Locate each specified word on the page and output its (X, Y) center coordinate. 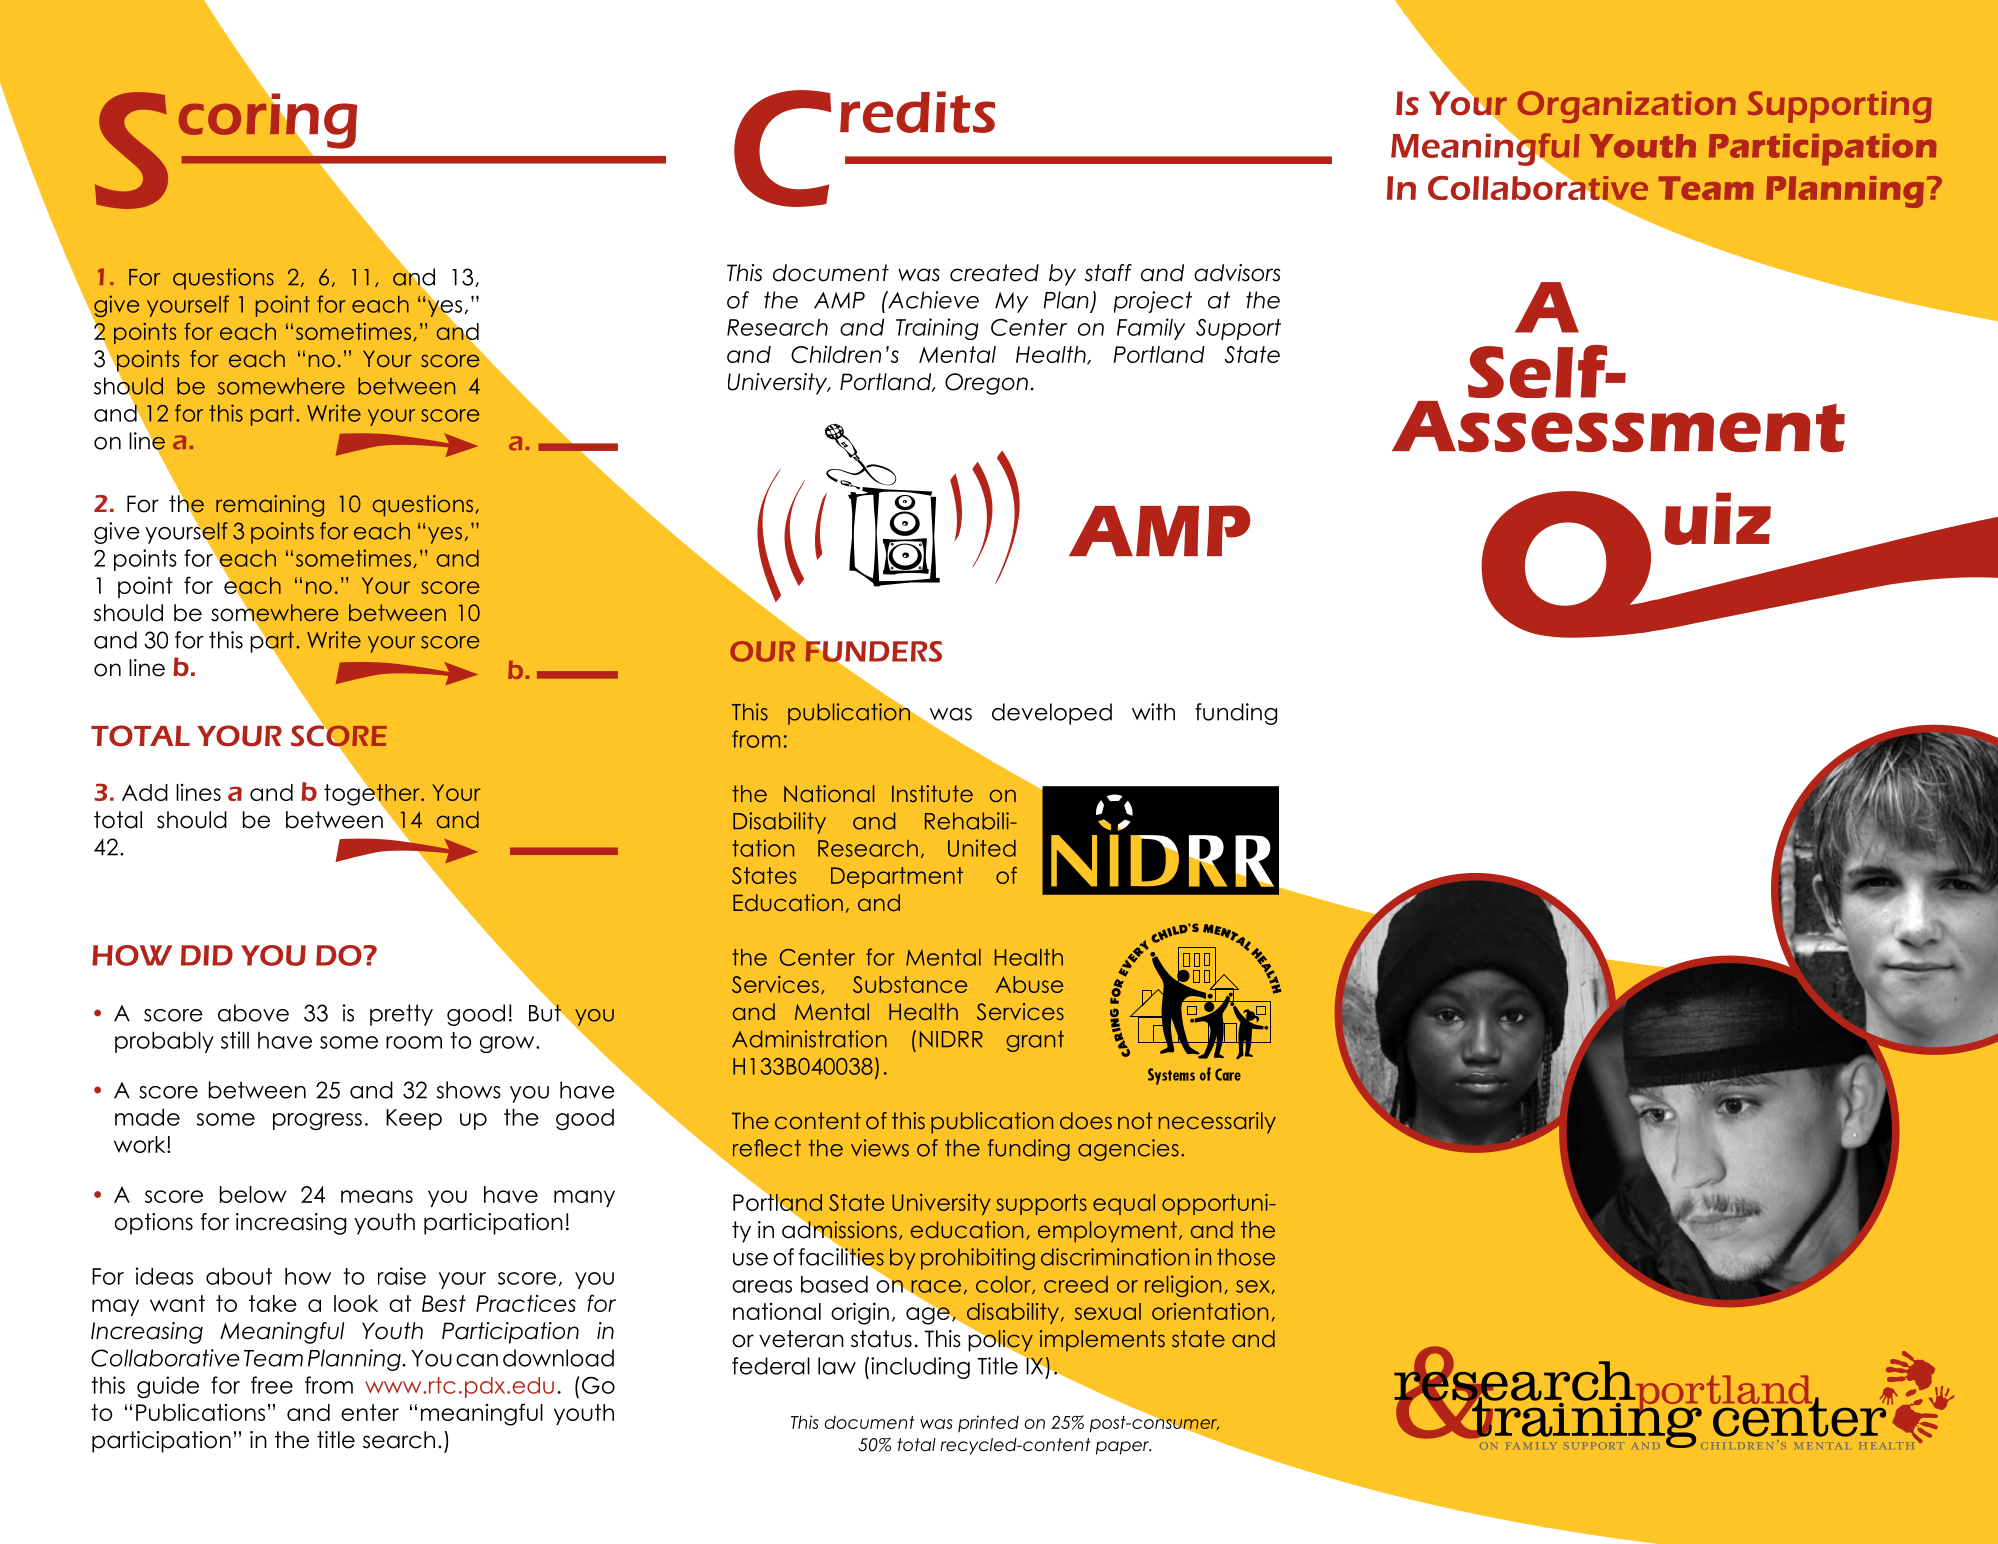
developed (1052, 714)
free (272, 1385)
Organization (1627, 107)
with (1153, 712)
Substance (910, 984)
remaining (270, 506)
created (994, 273)
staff (1108, 273)
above (253, 1013)
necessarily (1217, 1123)
